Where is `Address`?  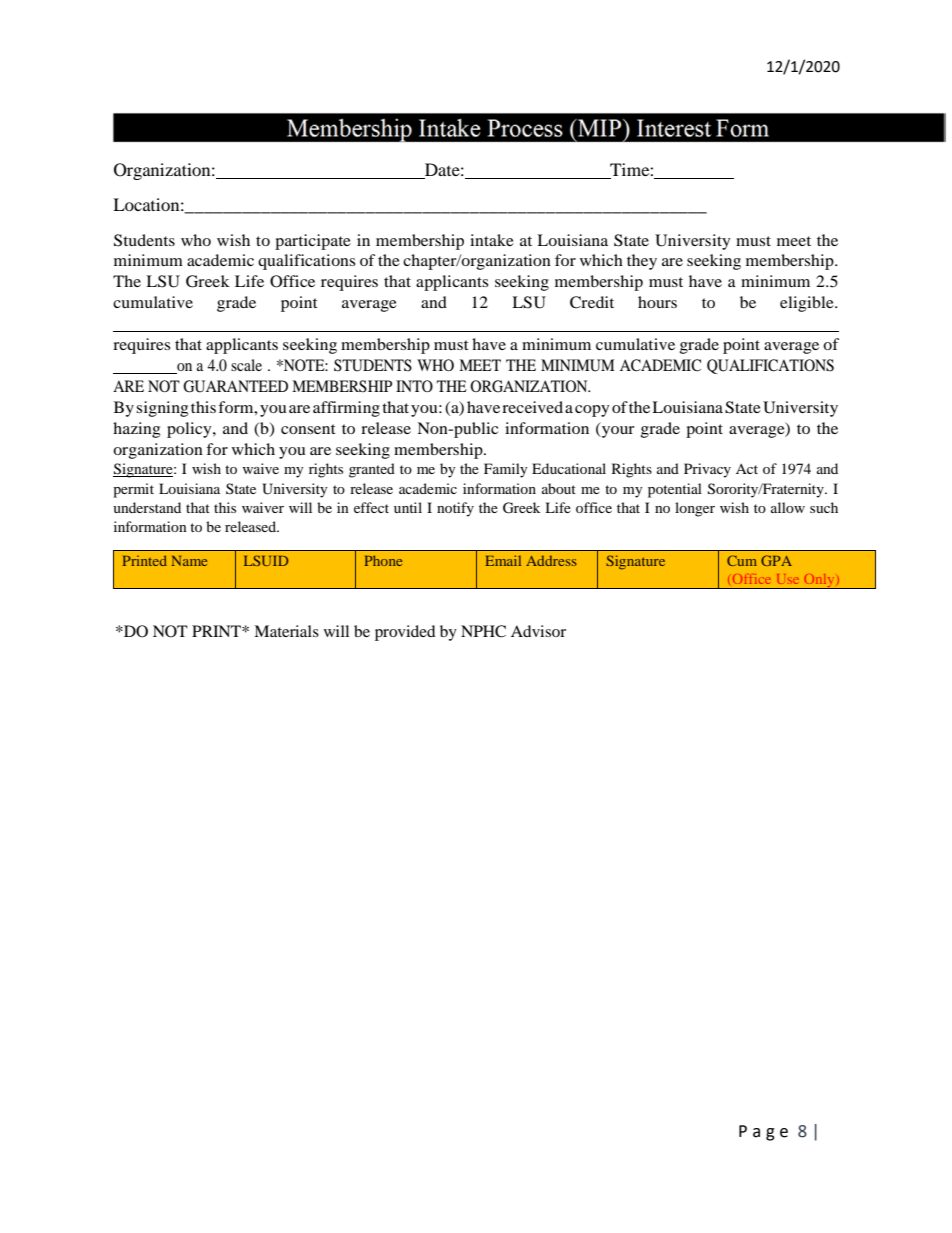 Address is located at coordinates (551, 561).
